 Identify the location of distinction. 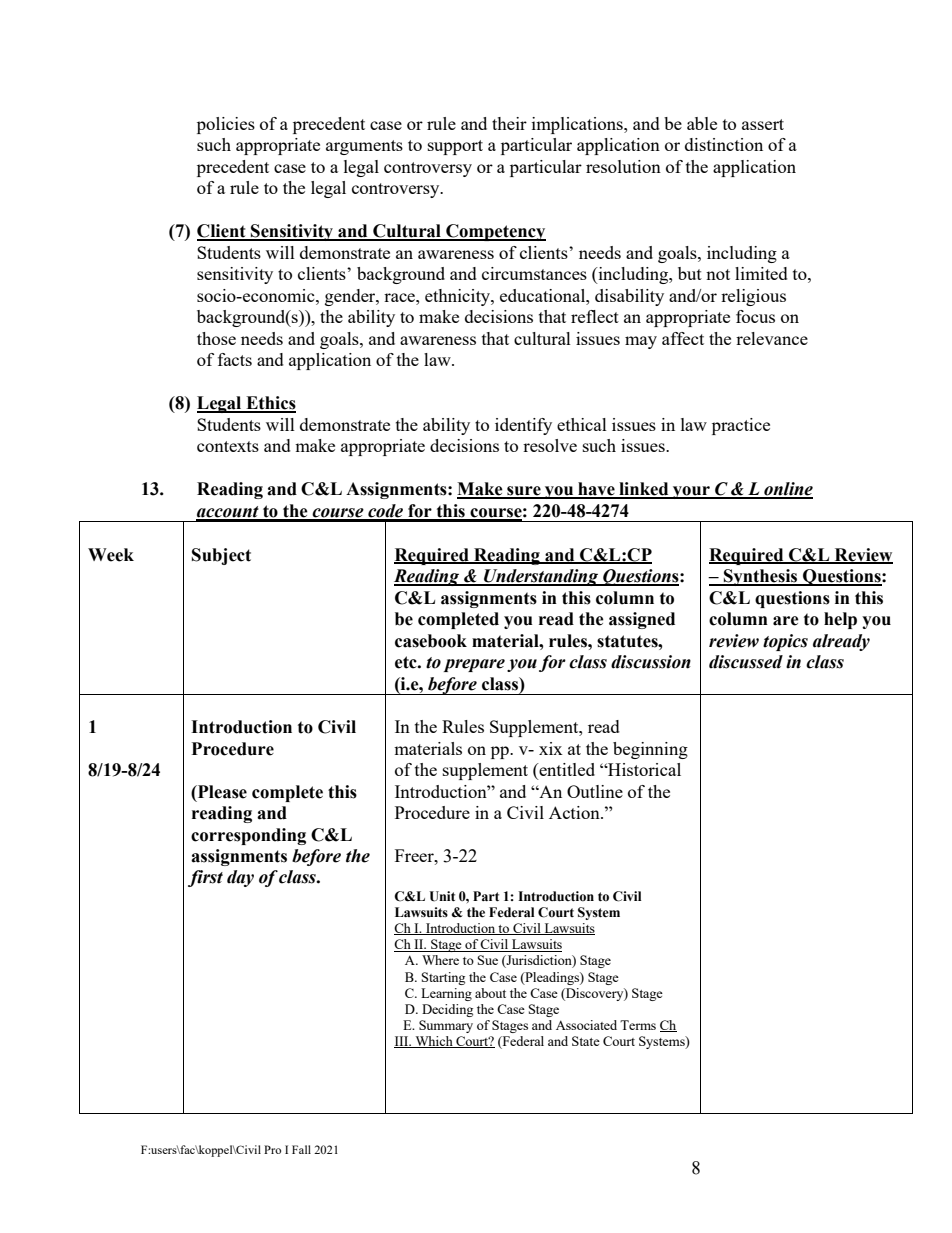
(724, 144).
